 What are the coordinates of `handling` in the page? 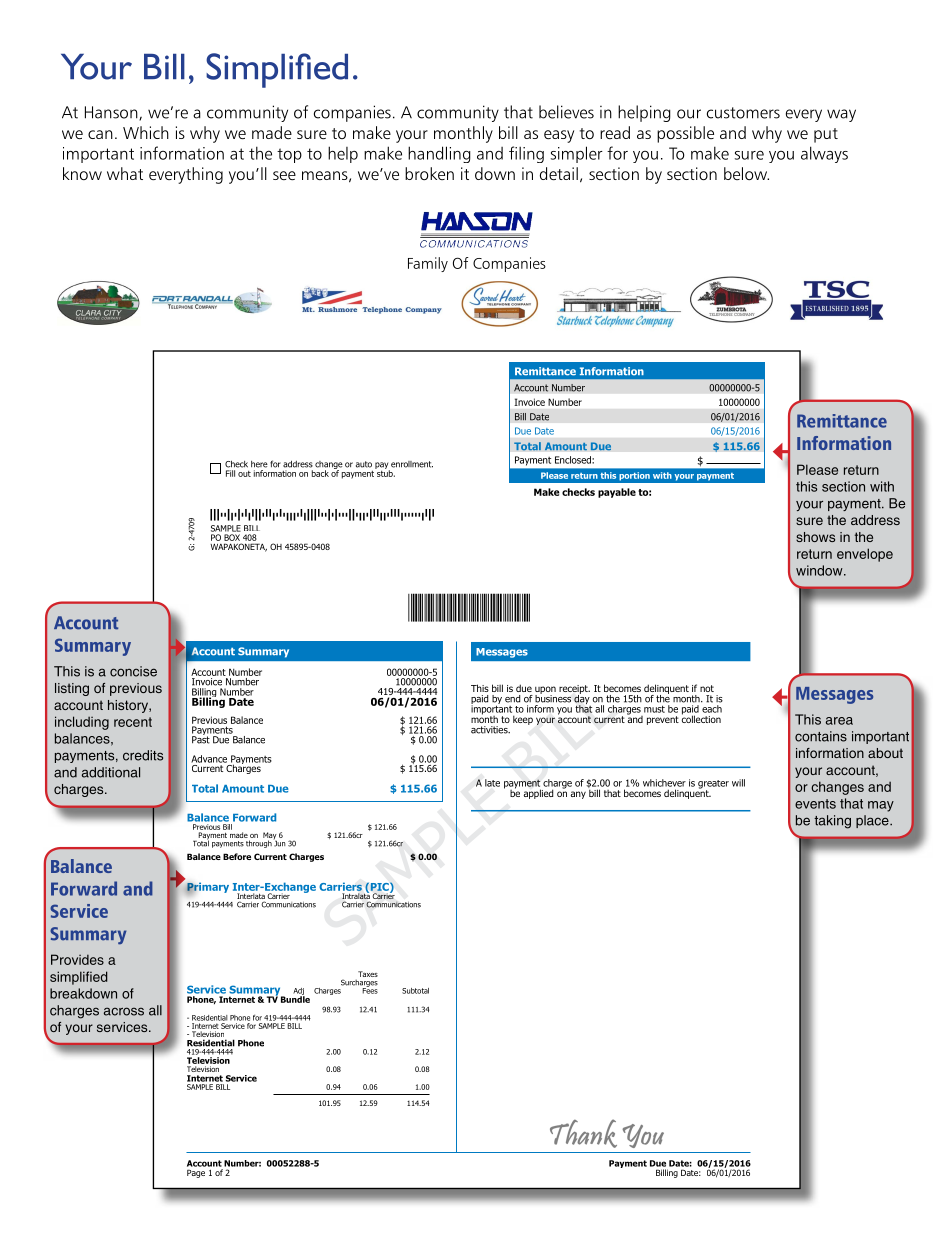 It's located at (439, 154).
